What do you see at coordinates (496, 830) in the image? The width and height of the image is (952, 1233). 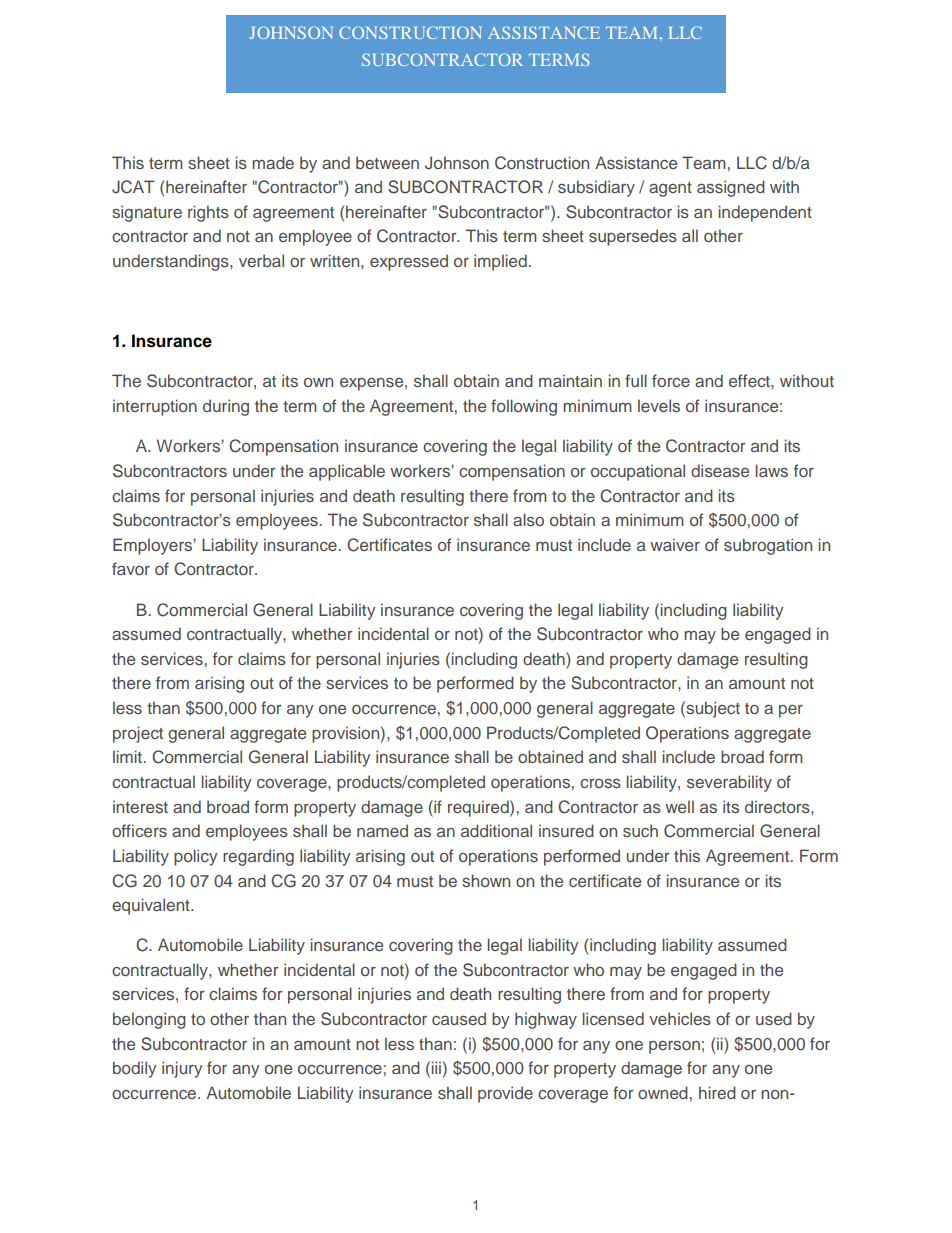 I see `additional` at bounding box center [496, 830].
